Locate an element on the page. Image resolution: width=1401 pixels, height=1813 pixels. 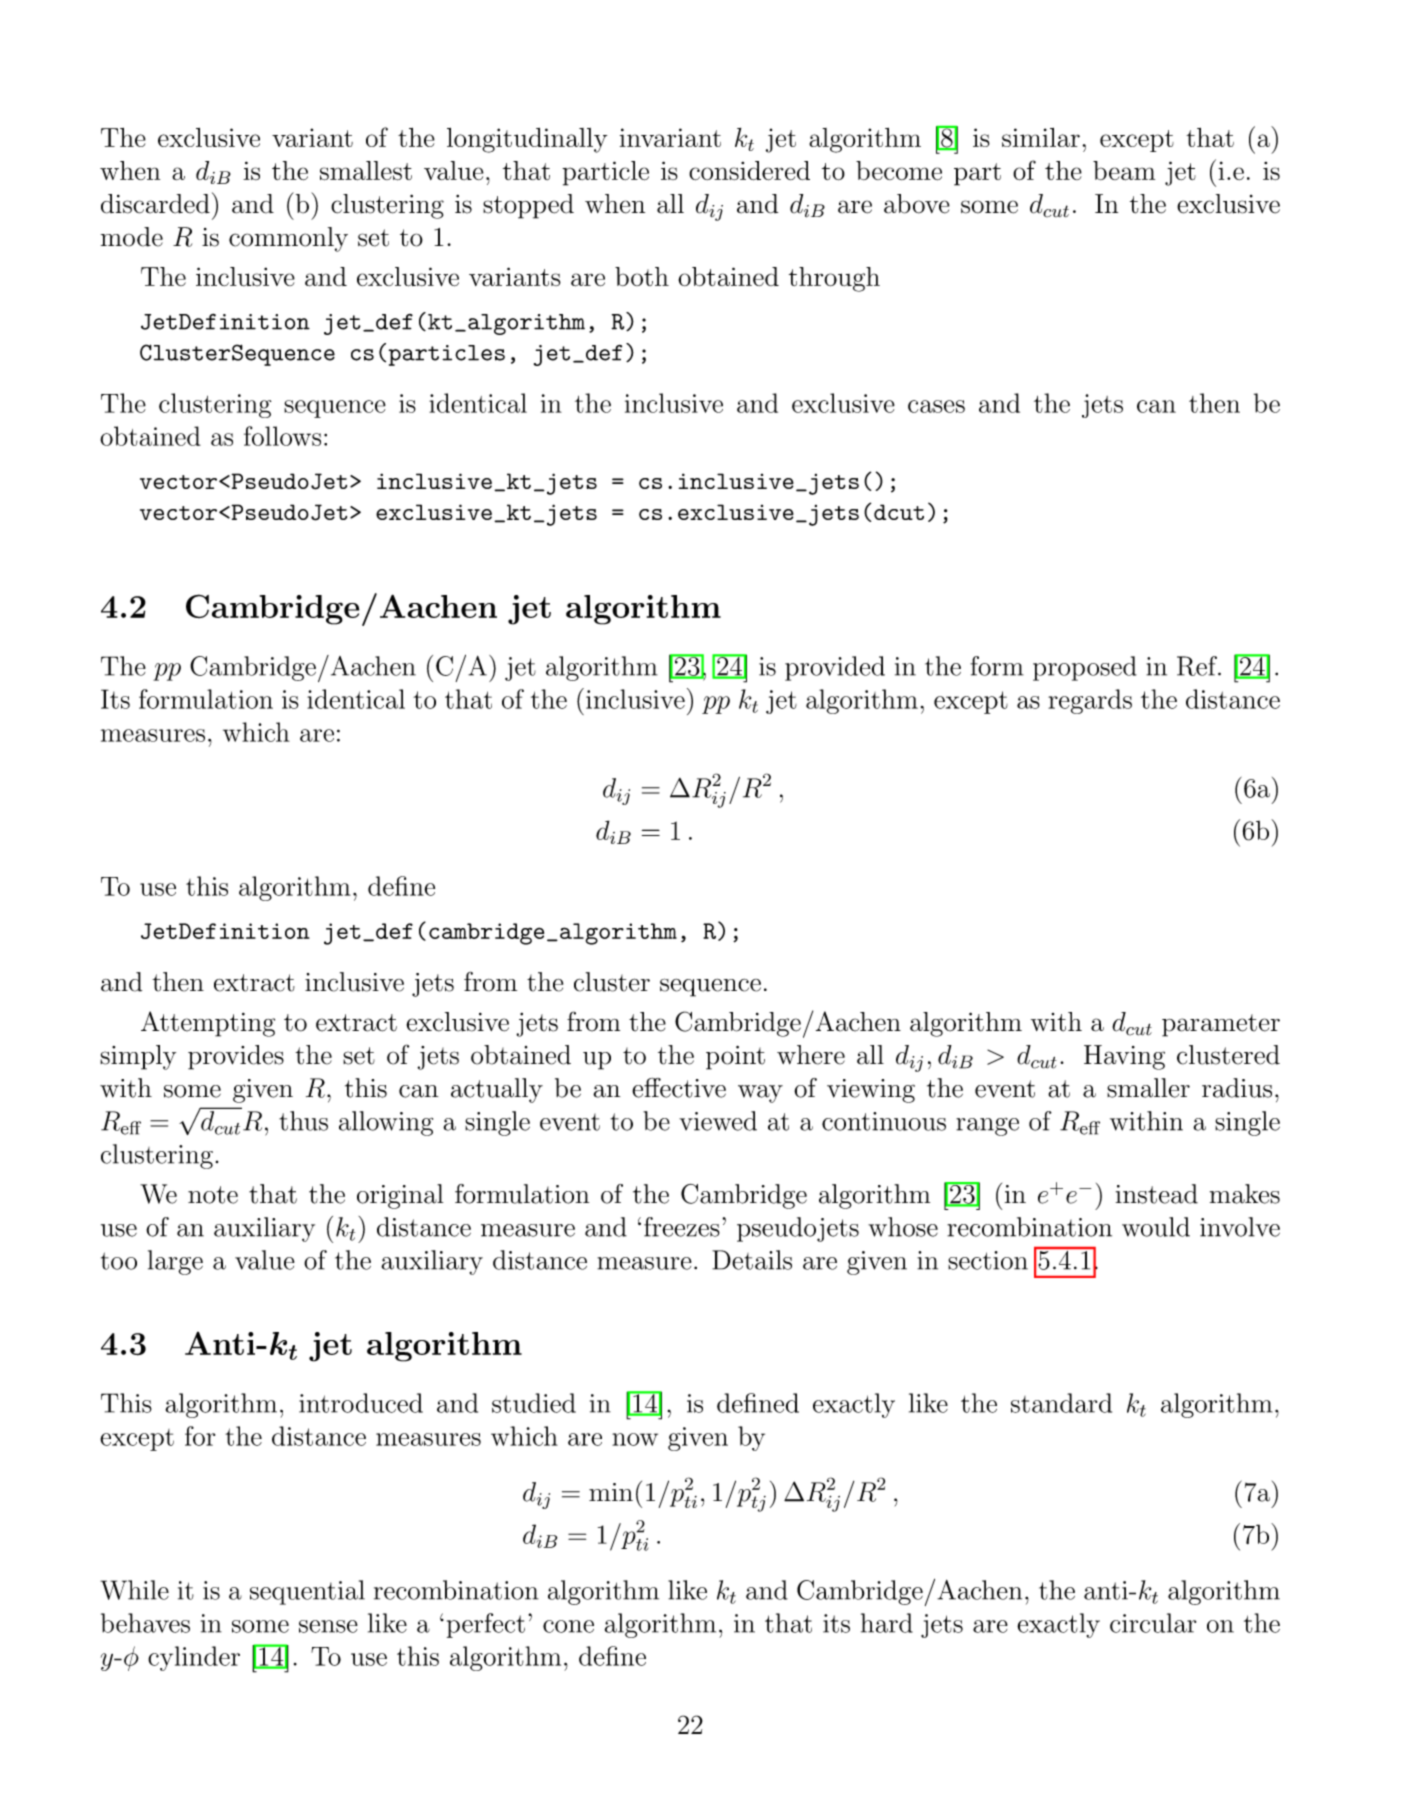
sequential is located at coordinates (307, 1592).
